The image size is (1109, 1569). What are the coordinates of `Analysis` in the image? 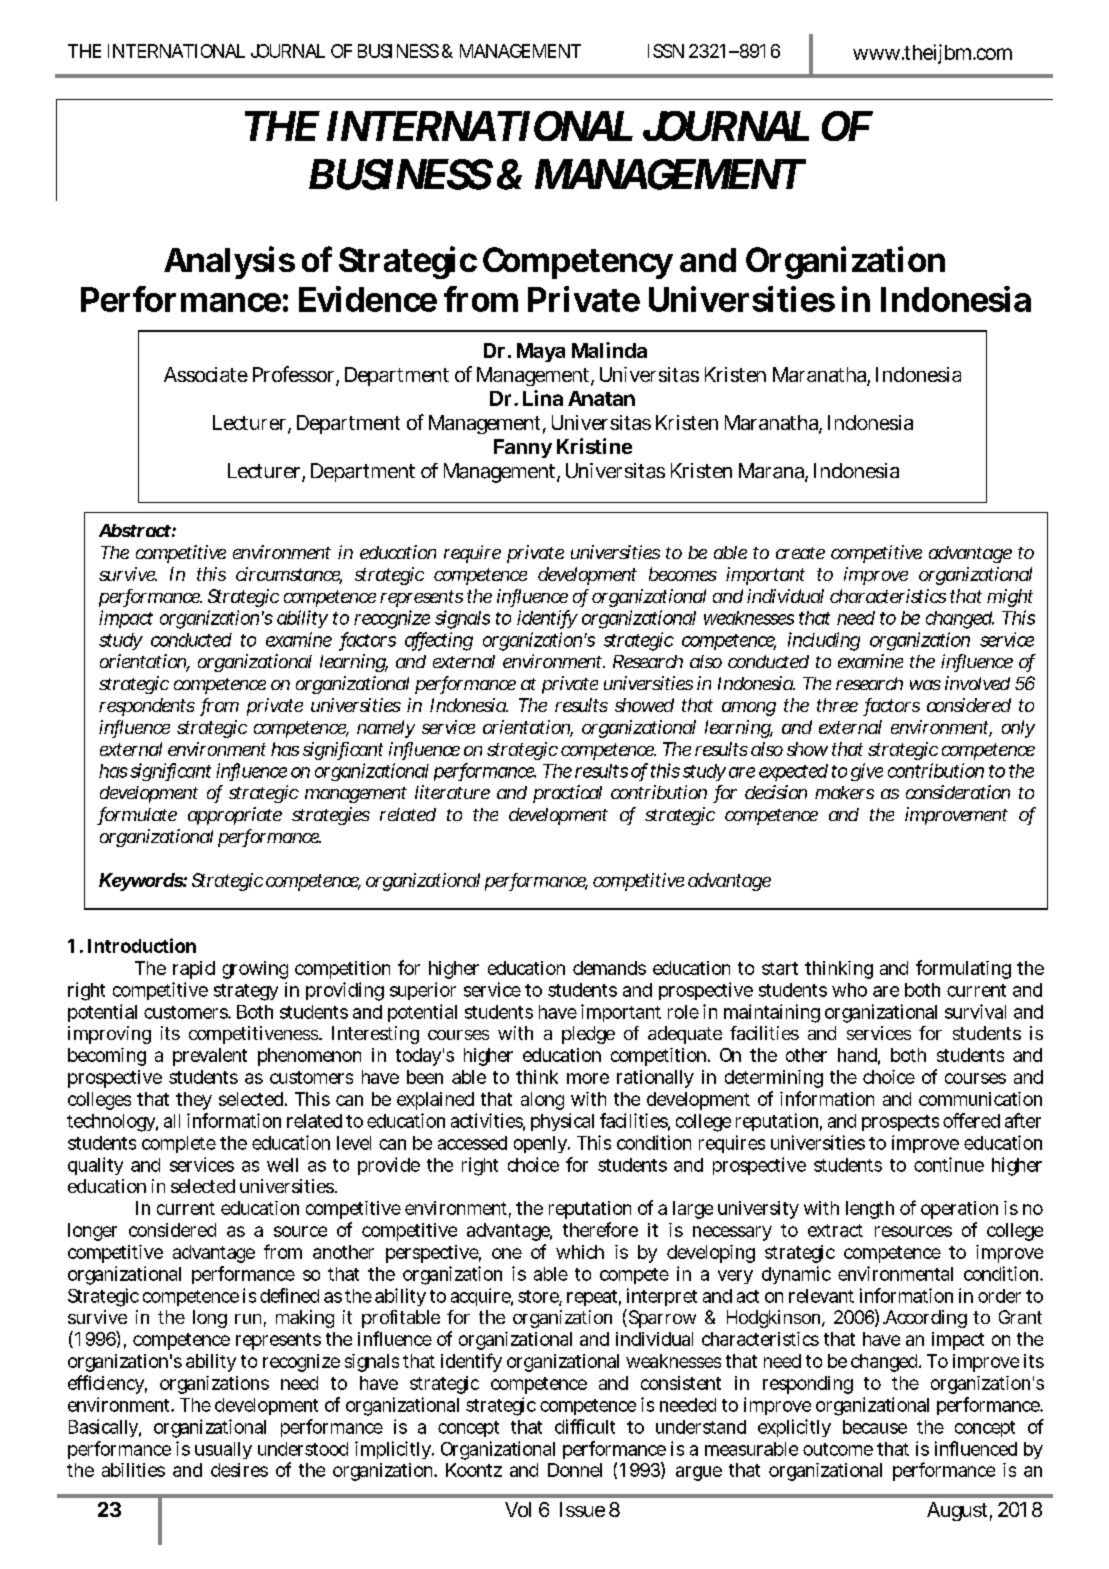 It's located at (229, 262).
